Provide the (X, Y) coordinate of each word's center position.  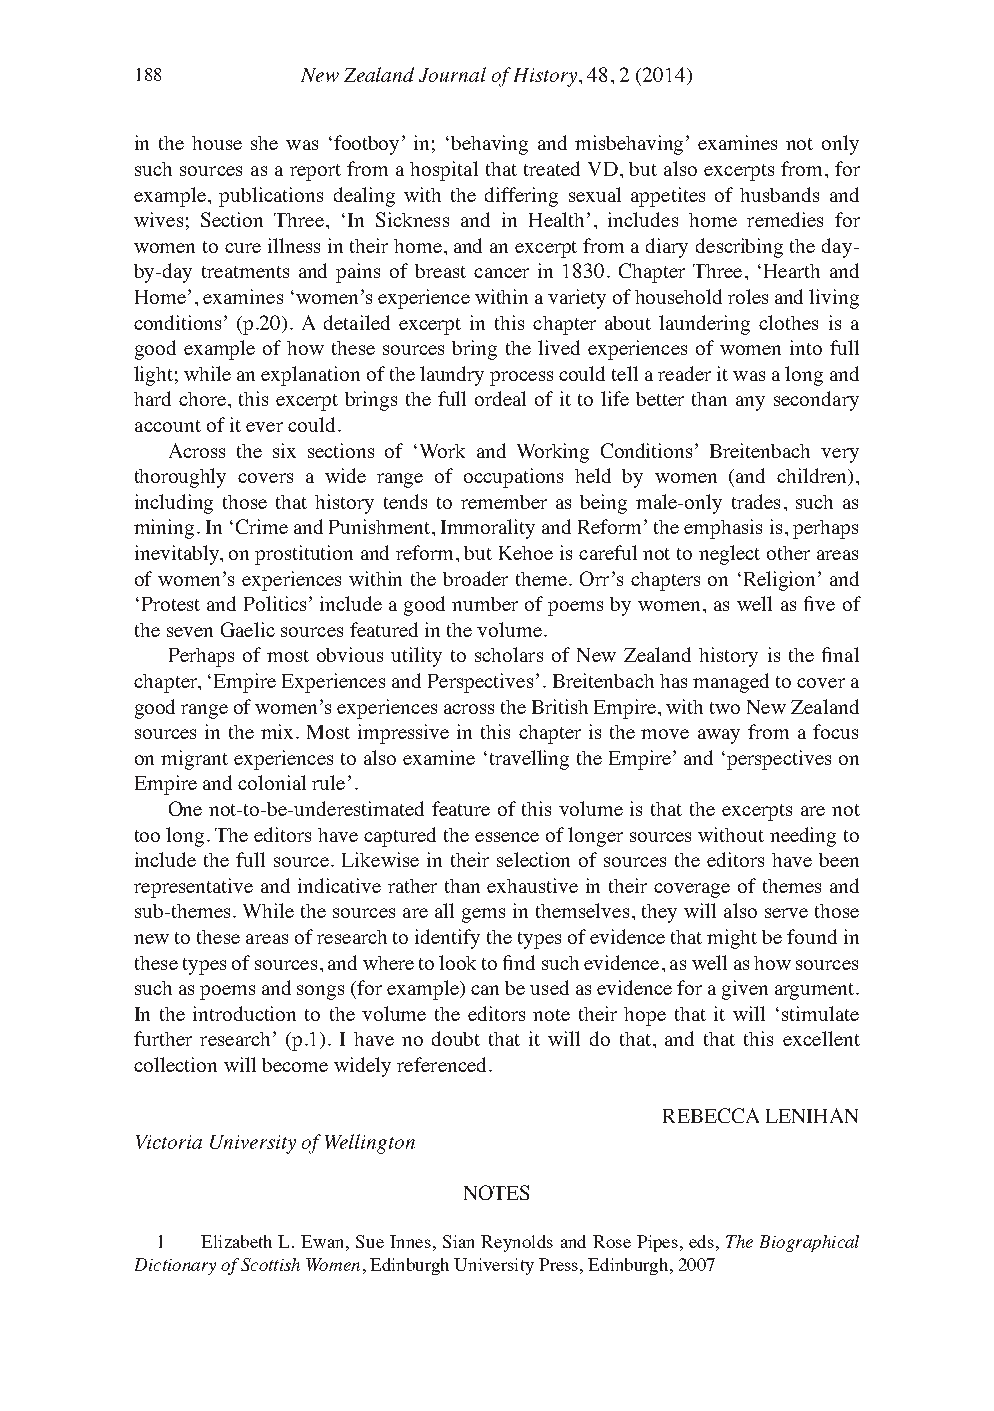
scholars (509, 654)
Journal (452, 74)
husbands (779, 194)
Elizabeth (236, 1241)
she (264, 143)
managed (731, 683)
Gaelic (248, 629)
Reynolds (517, 1243)
